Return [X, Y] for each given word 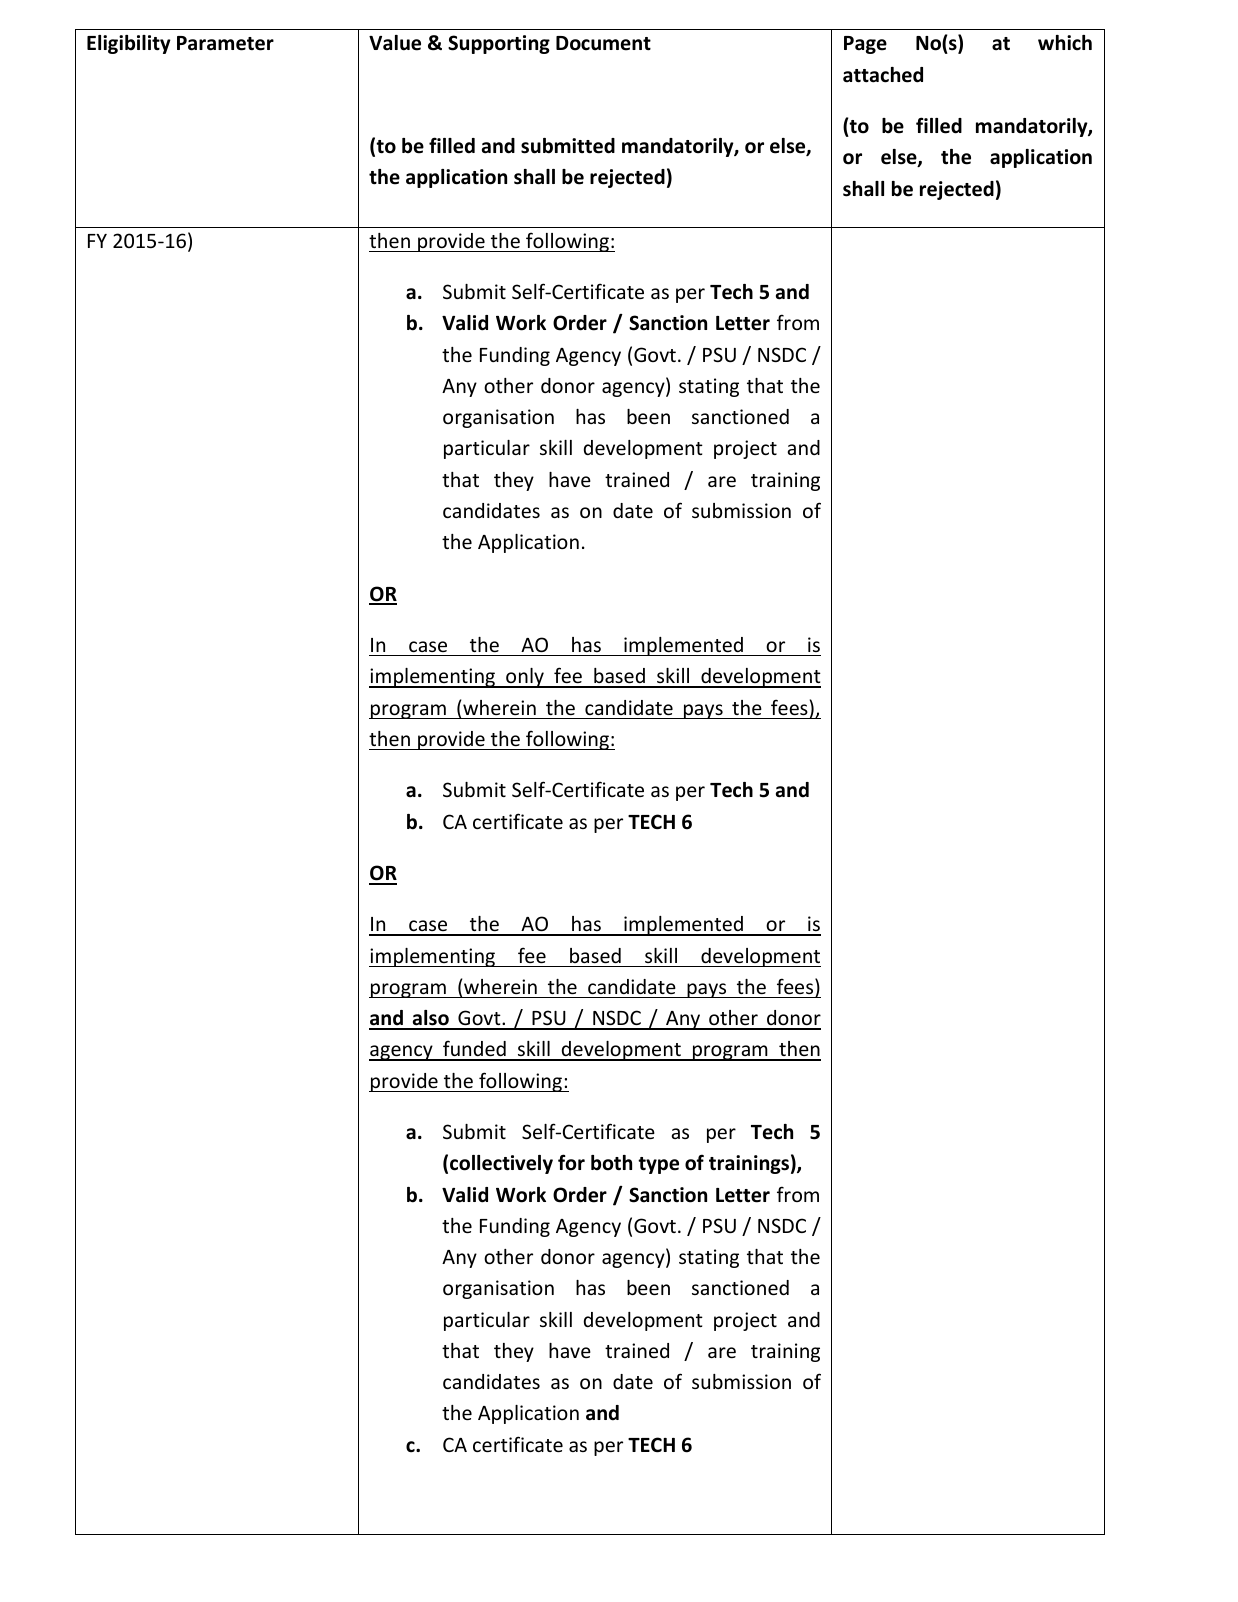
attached [883, 75]
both [611, 1163]
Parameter [225, 43]
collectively [501, 1164]
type [658, 1165]
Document [603, 43]
